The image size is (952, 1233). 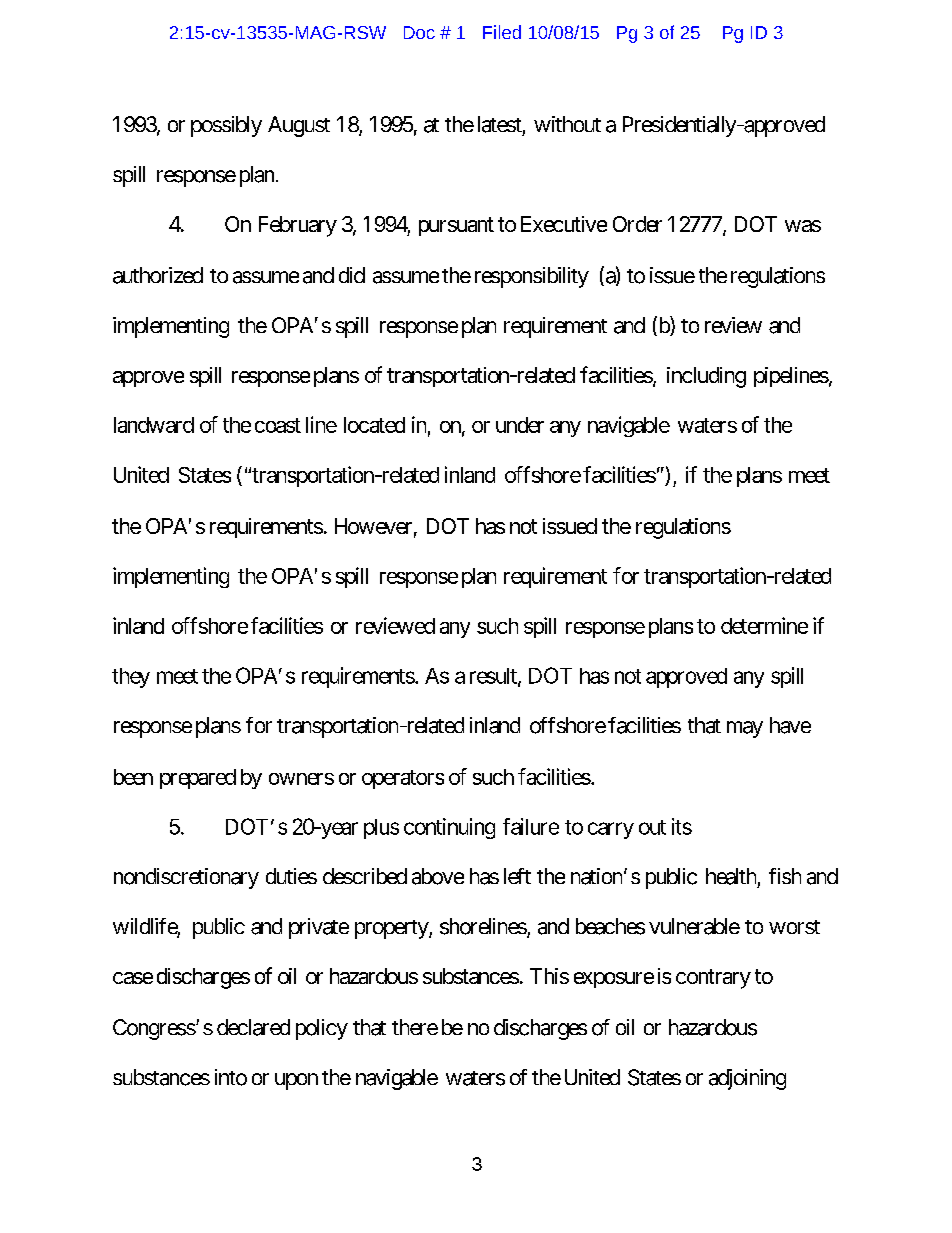 I want to click on possibly, so click(x=226, y=126).
